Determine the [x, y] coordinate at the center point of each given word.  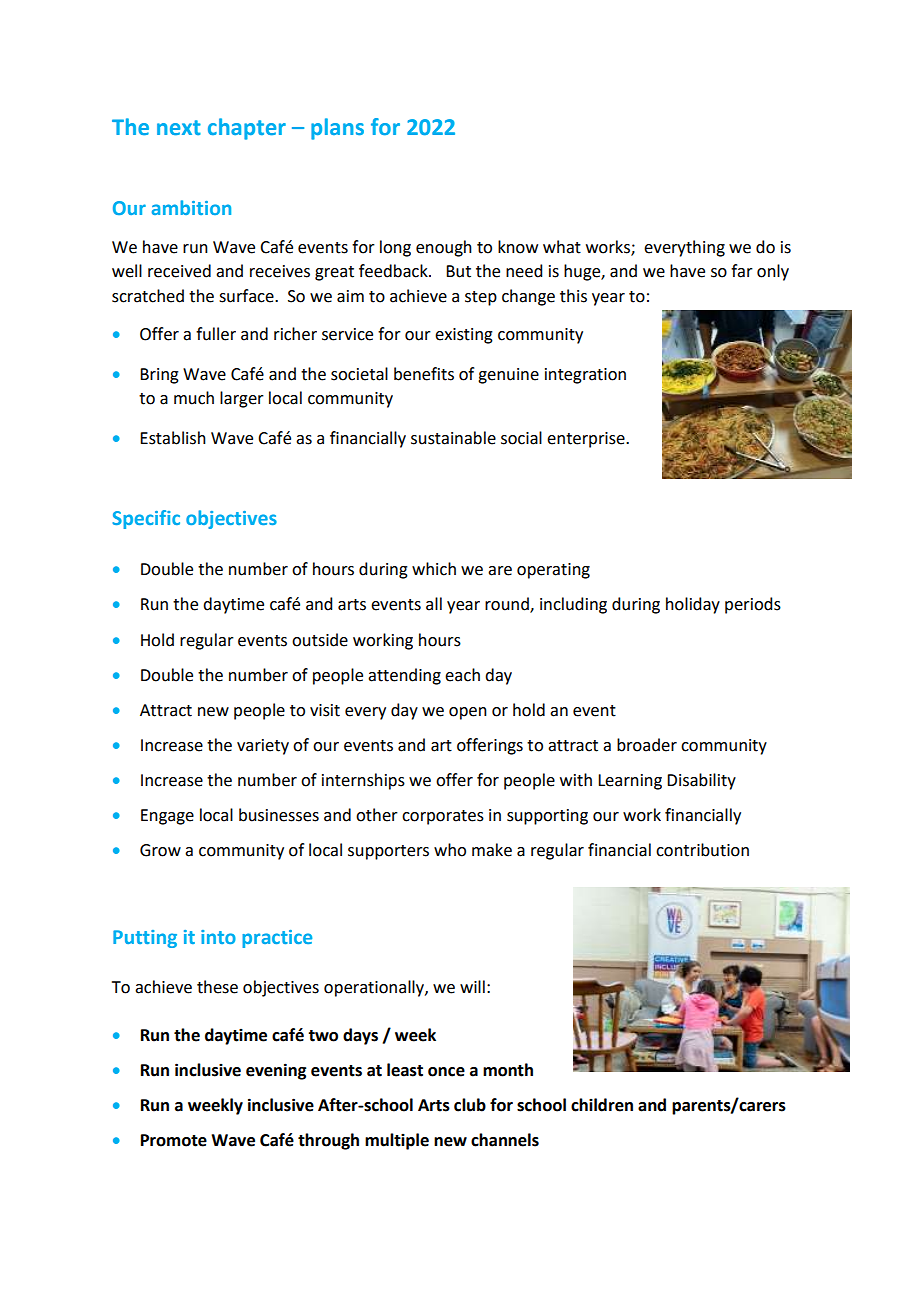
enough [444, 248]
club [470, 1105]
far [742, 271]
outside [320, 640]
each [462, 675]
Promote [174, 1140]
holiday [693, 605]
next [179, 128]
